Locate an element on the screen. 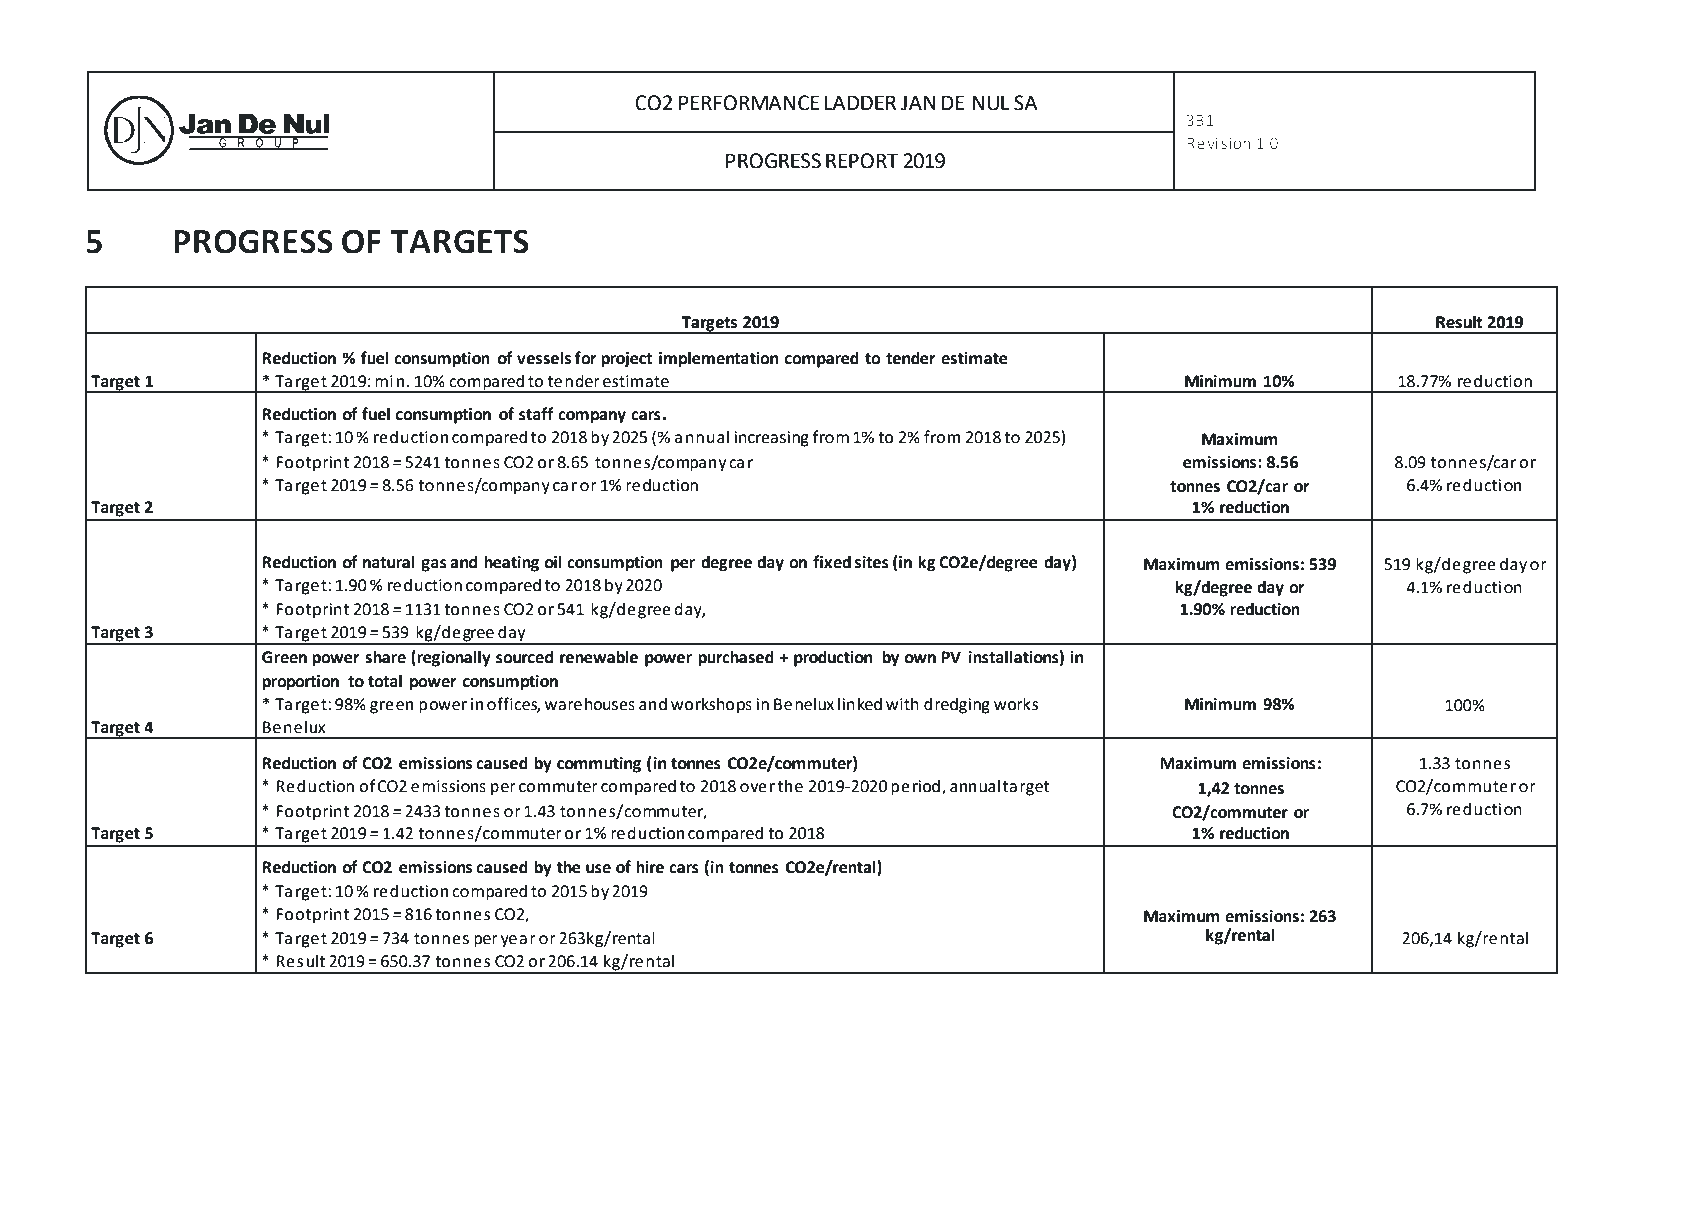  project is located at coordinates (627, 360).
